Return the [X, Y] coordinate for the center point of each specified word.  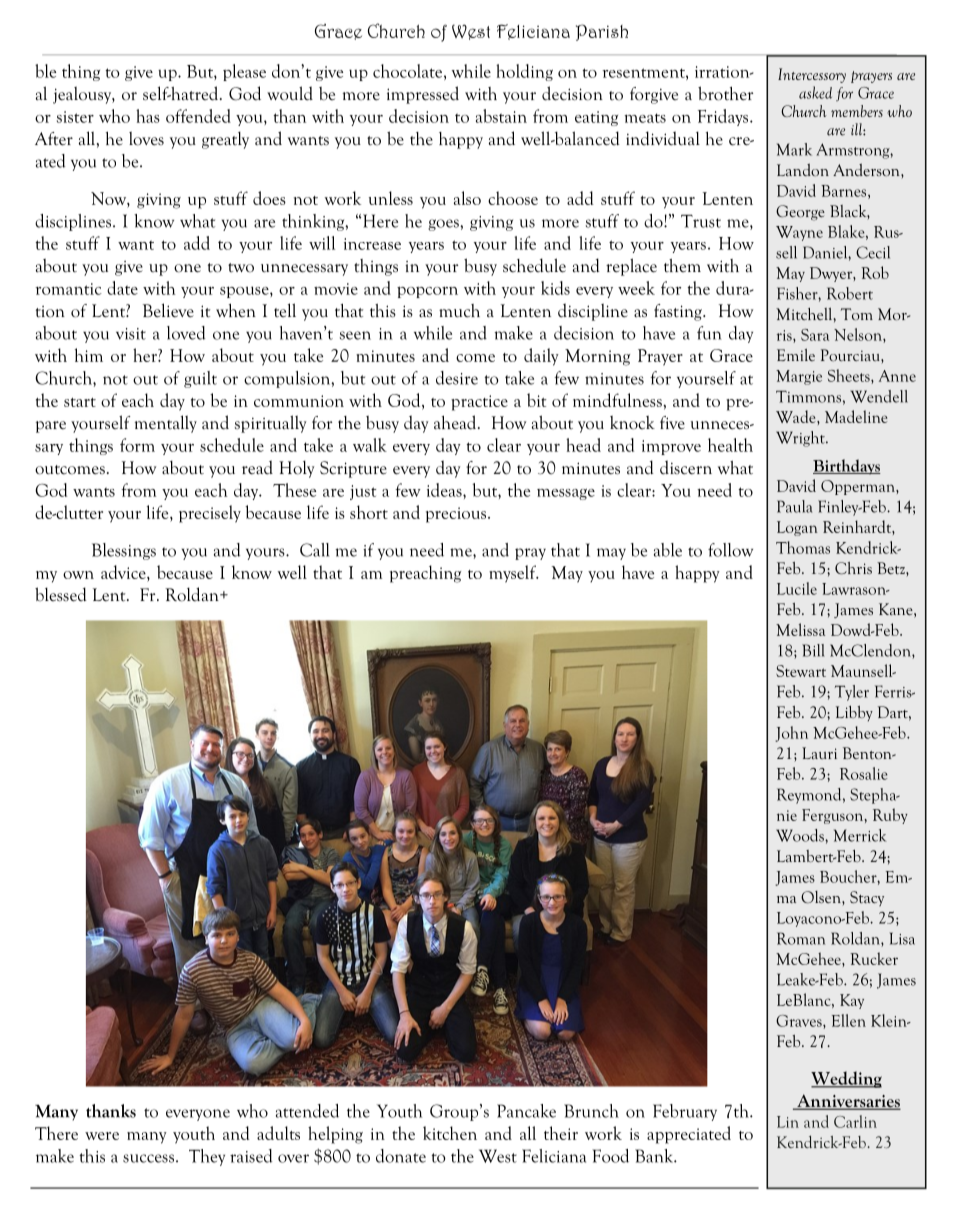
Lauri [819, 753]
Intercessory [812, 75]
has [148, 116]
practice [479, 403]
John [791, 734]
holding [524, 72]
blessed [61, 594]
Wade [797, 416]
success [148, 1158]
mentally [166, 424]
